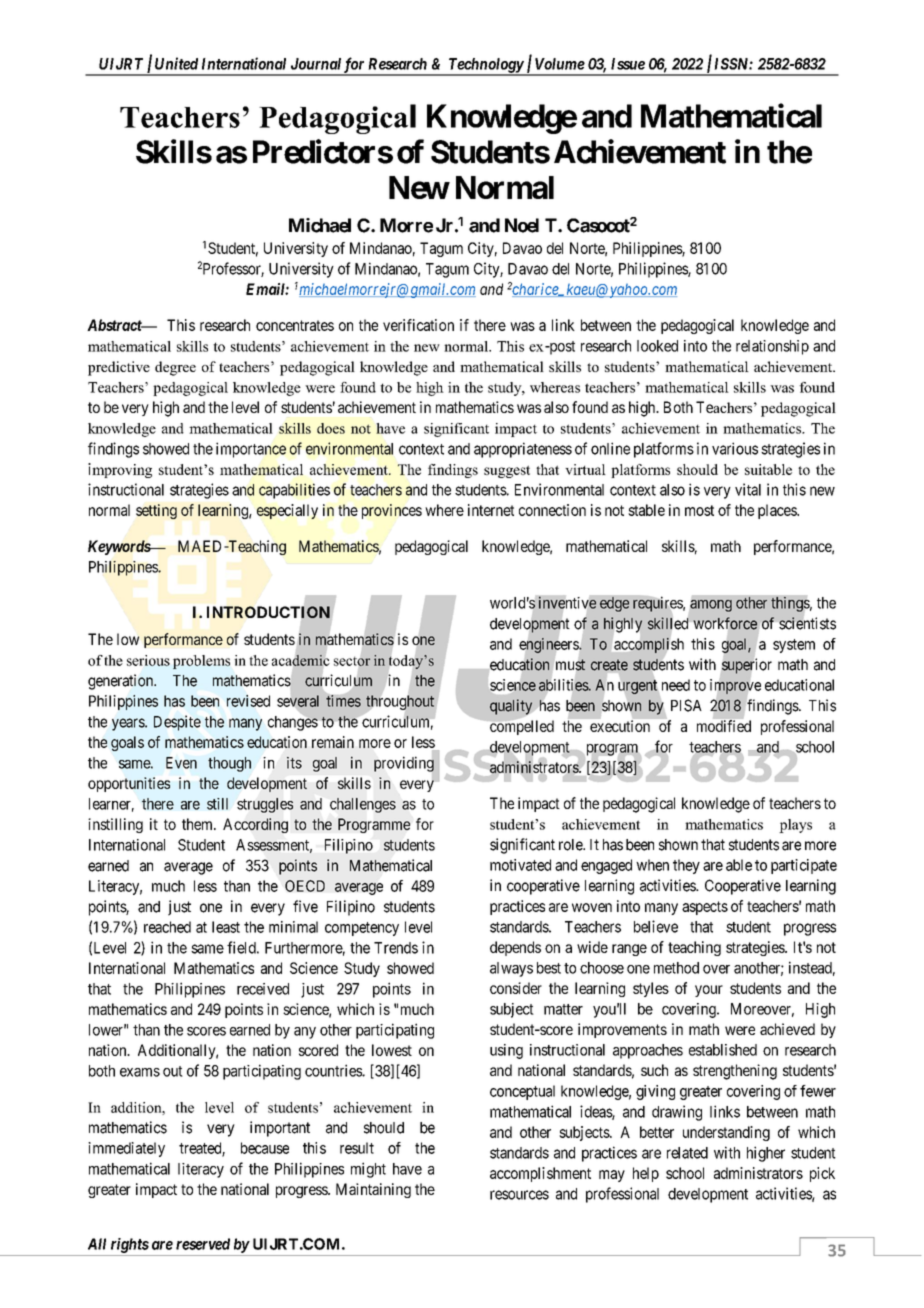 Image resolution: width=924 pixels, height=1308 pixels. I want to click on According, so click(255, 825).
